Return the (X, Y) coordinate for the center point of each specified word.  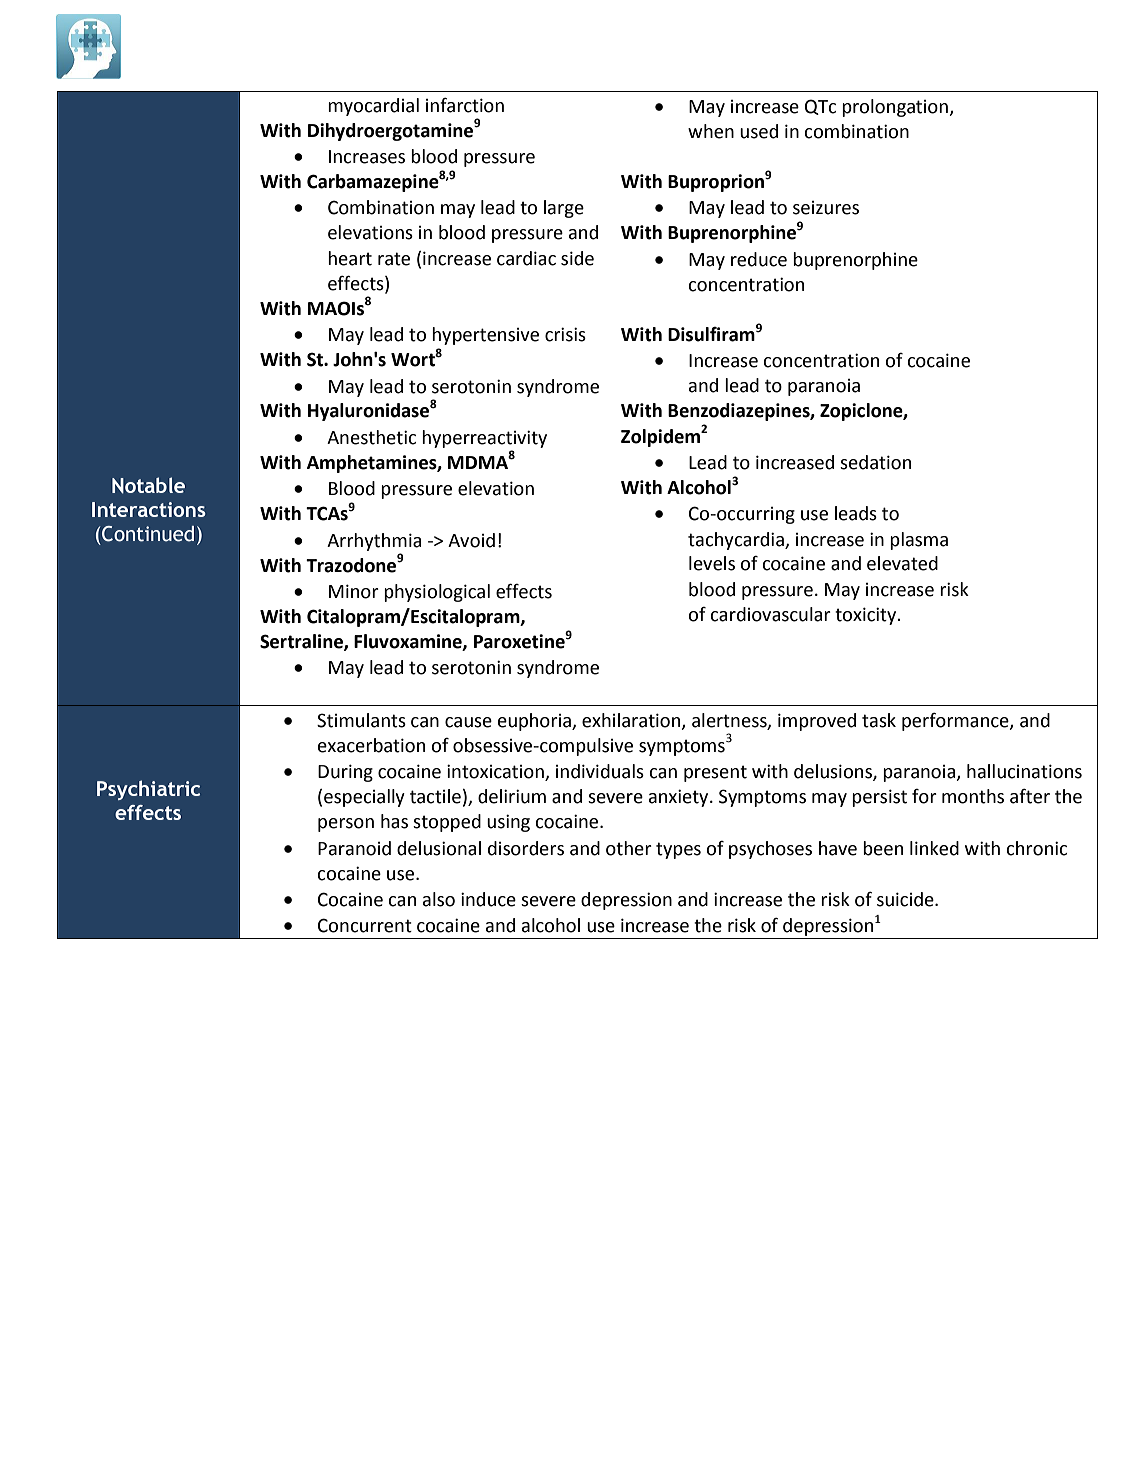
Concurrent (365, 925)
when (711, 131)
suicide (906, 899)
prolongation (896, 108)
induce (488, 899)
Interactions (149, 509)
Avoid (471, 540)
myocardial (373, 107)
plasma (919, 541)
